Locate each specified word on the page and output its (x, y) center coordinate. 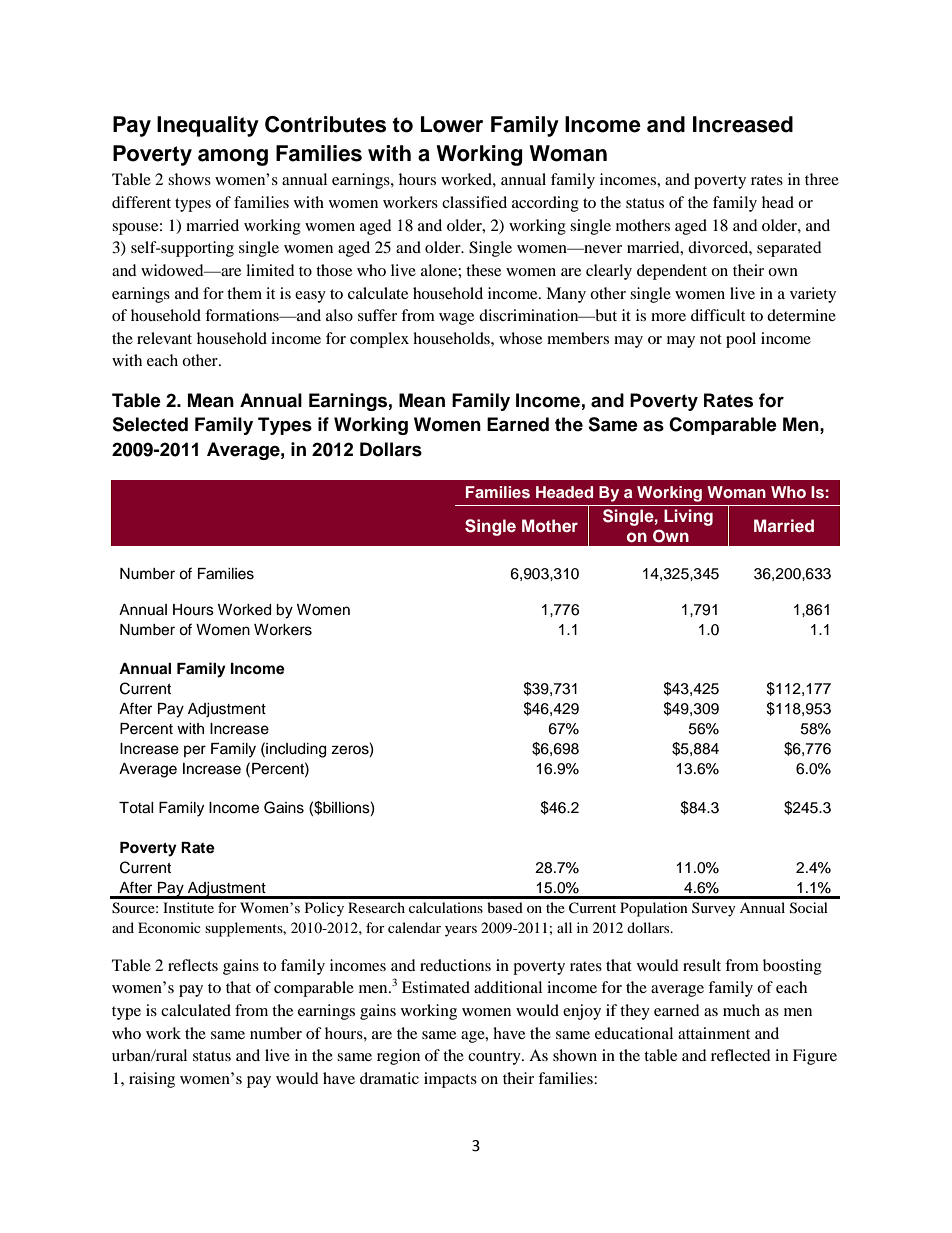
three (822, 179)
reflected (741, 1055)
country (495, 1058)
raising (152, 1080)
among (233, 157)
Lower (452, 124)
